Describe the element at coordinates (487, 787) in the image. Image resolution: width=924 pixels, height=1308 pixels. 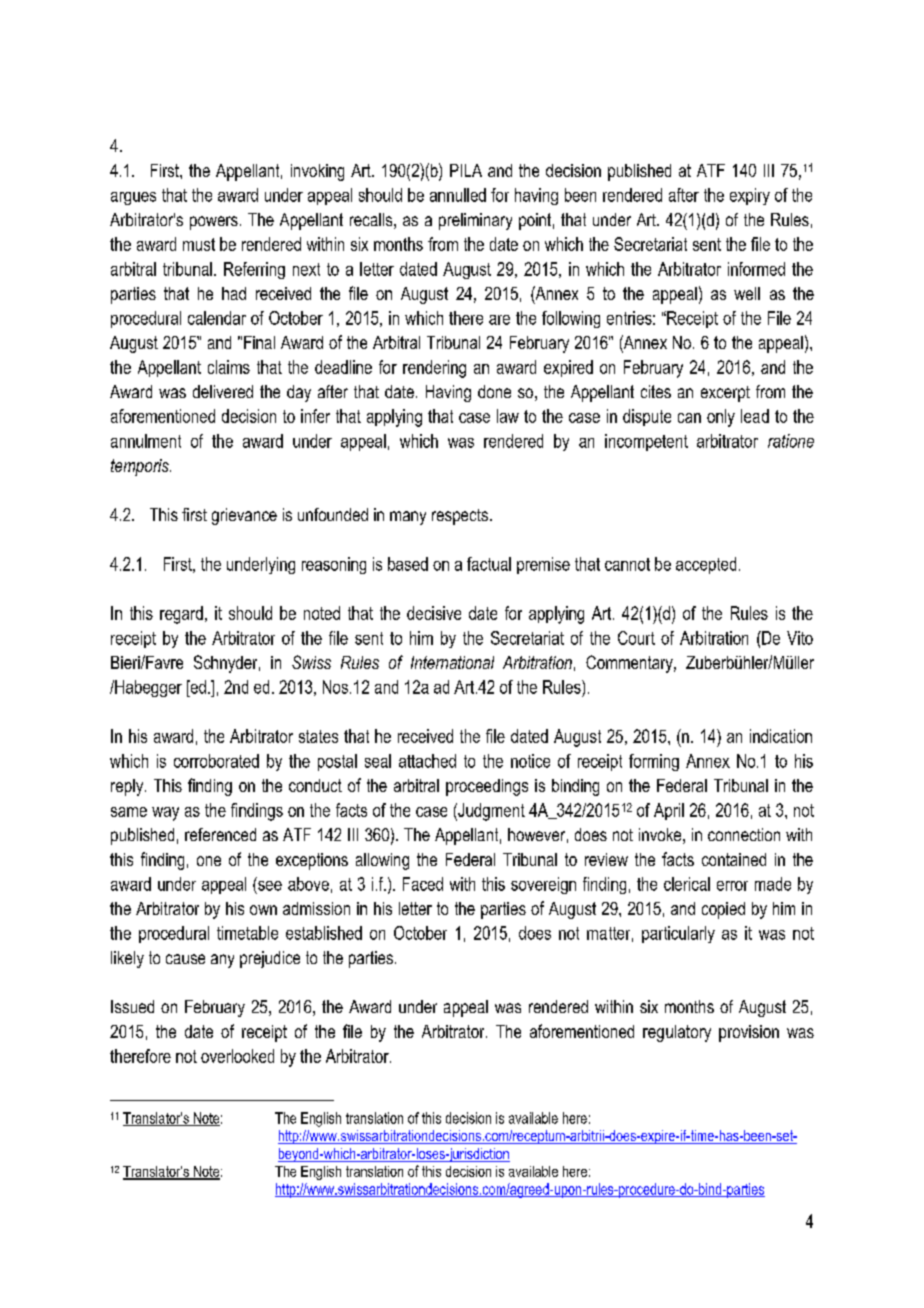
I see `proceedings` at that location.
